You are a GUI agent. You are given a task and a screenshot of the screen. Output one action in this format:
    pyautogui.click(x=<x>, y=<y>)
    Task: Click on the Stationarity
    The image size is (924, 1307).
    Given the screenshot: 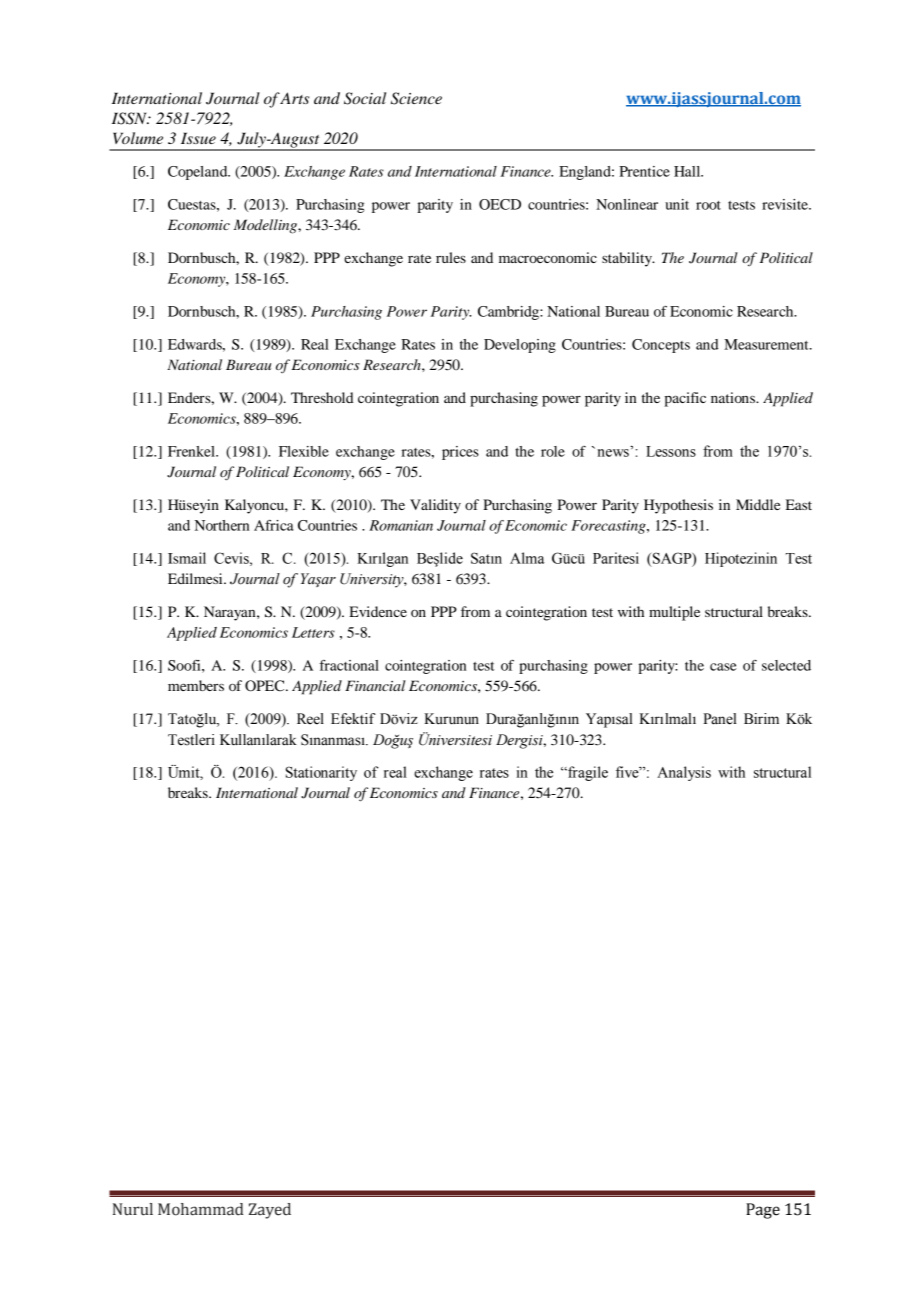 What is the action you would take?
    pyautogui.click(x=321, y=773)
